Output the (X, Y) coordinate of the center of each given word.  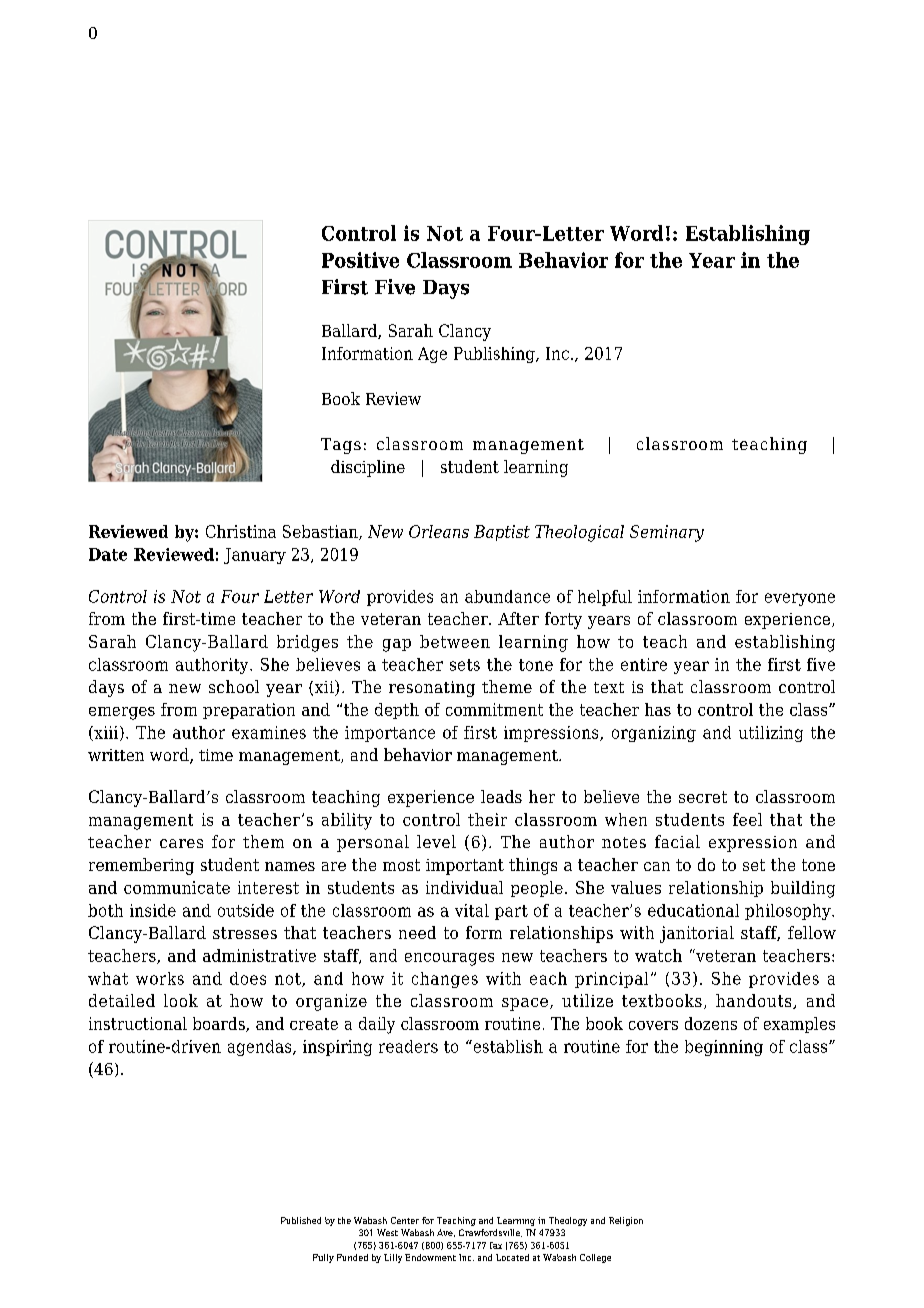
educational (693, 910)
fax (496, 1245)
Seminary (667, 533)
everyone (800, 599)
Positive (360, 260)
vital (472, 910)
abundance (507, 596)
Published (301, 1220)
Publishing (495, 355)
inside (153, 910)
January (255, 556)
